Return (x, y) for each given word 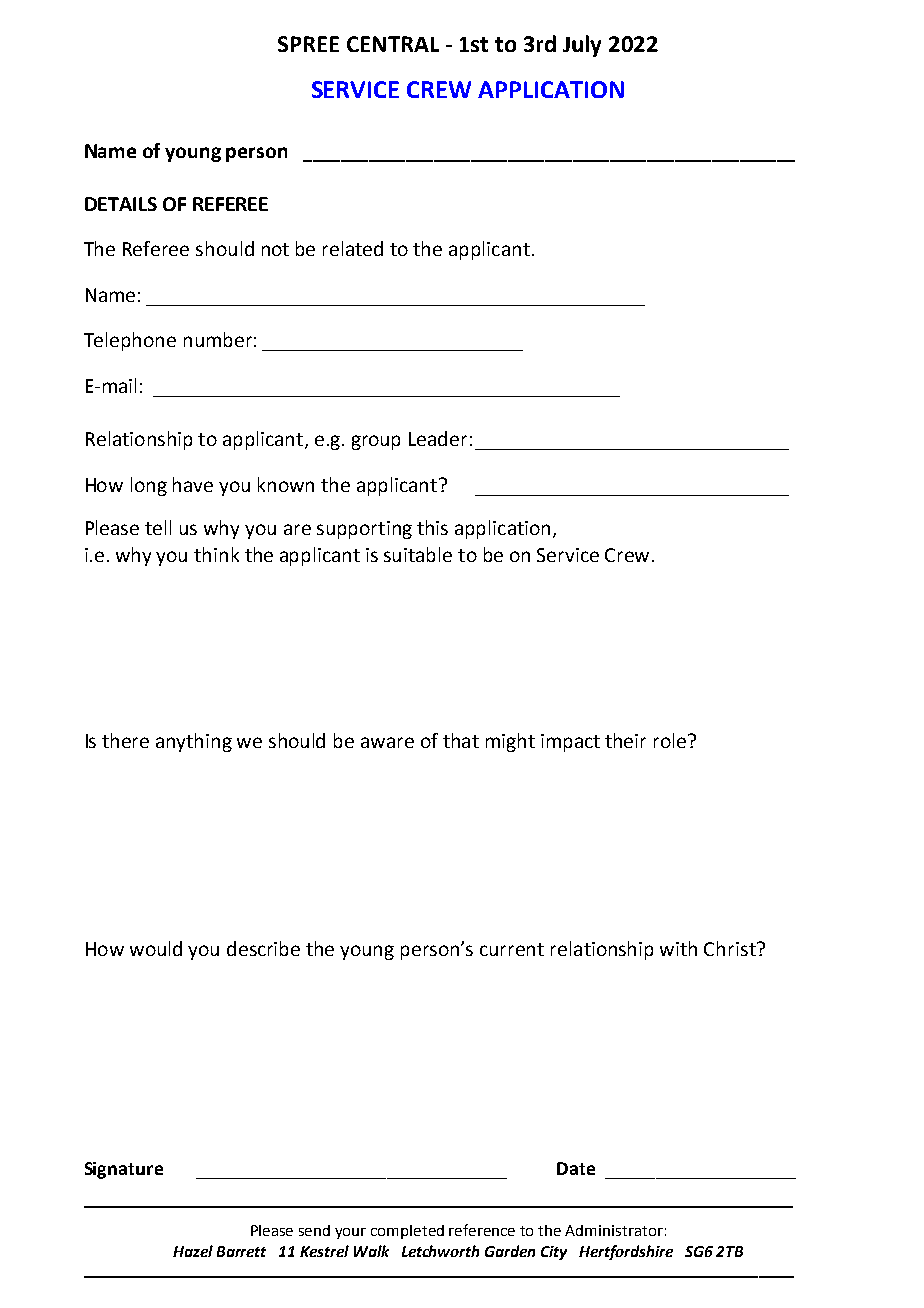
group (376, 442)
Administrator (614, 1230)
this (432, 527)
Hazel (193, 1251)
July (582, 46)
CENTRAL (393, 44)
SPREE (308, 44)
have (193, 484)
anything (194, 742)
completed (407, 1232)
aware (387, 742)
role (671, 740)
